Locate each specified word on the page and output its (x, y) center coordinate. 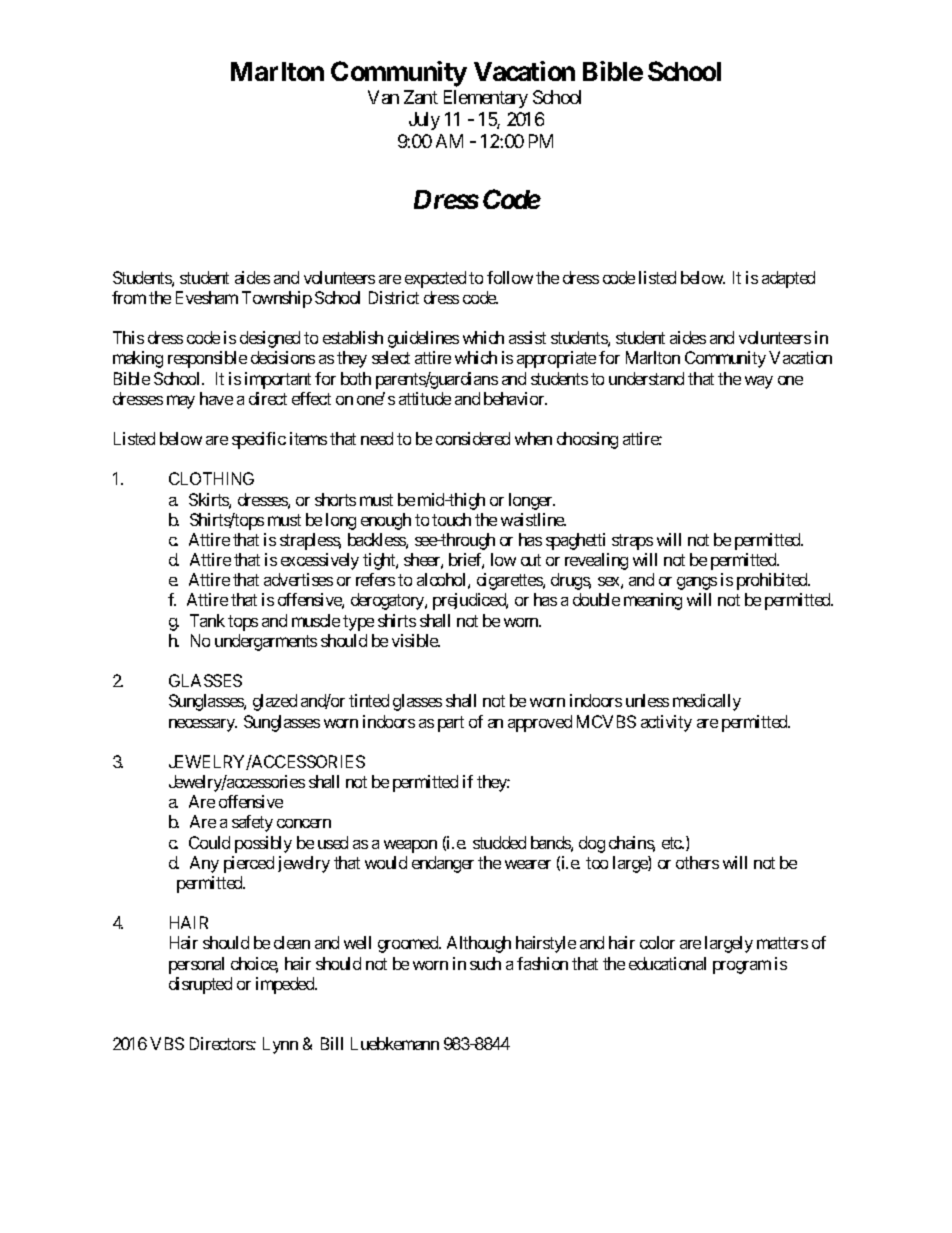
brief (466, 561)
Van (383, 97)
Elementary (486, 99)
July (424, 121)
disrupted (200, 985)
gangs (697, 583)
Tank (207, 620)
